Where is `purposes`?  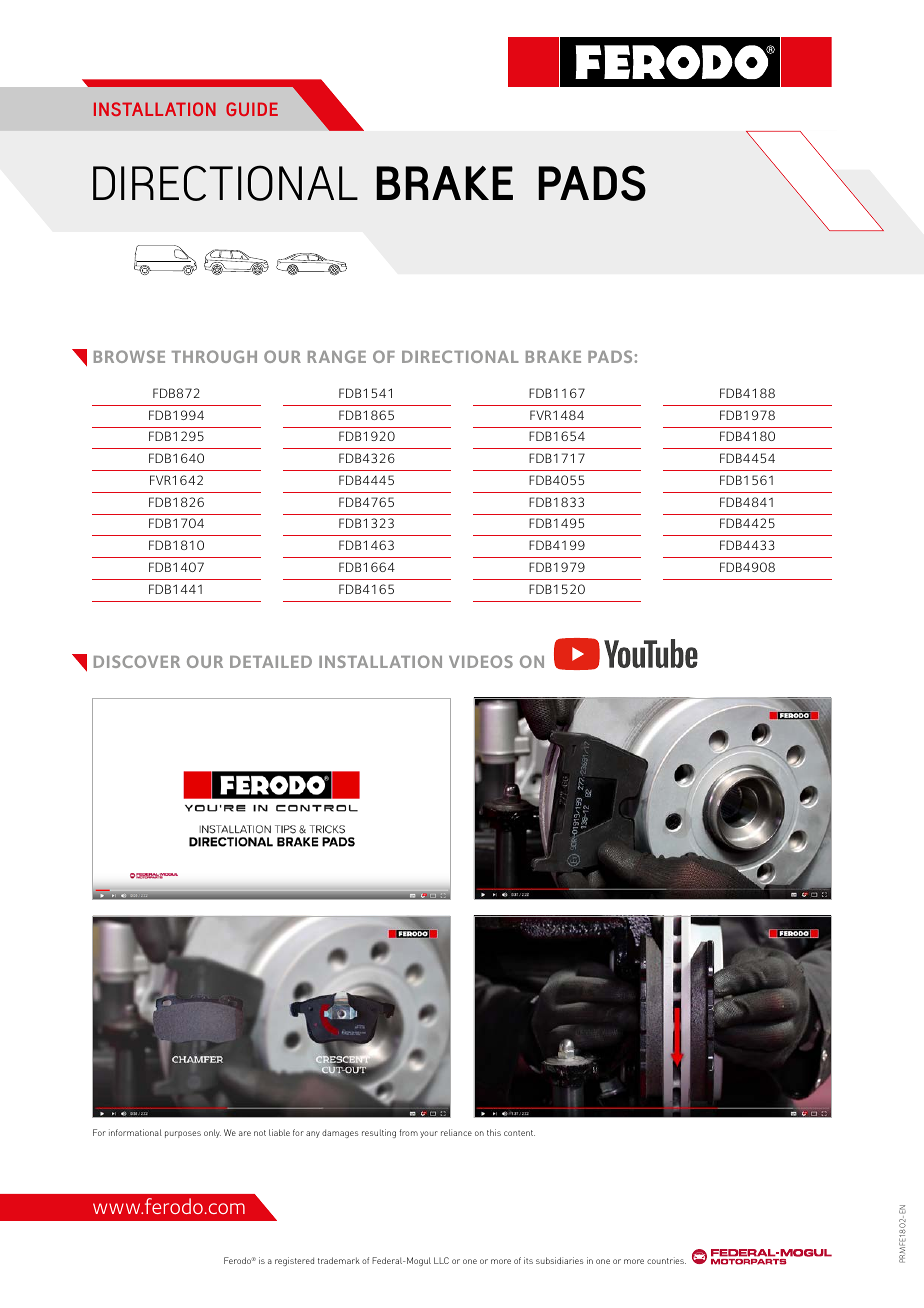 purposes is located at coordinates (183, 1134).
